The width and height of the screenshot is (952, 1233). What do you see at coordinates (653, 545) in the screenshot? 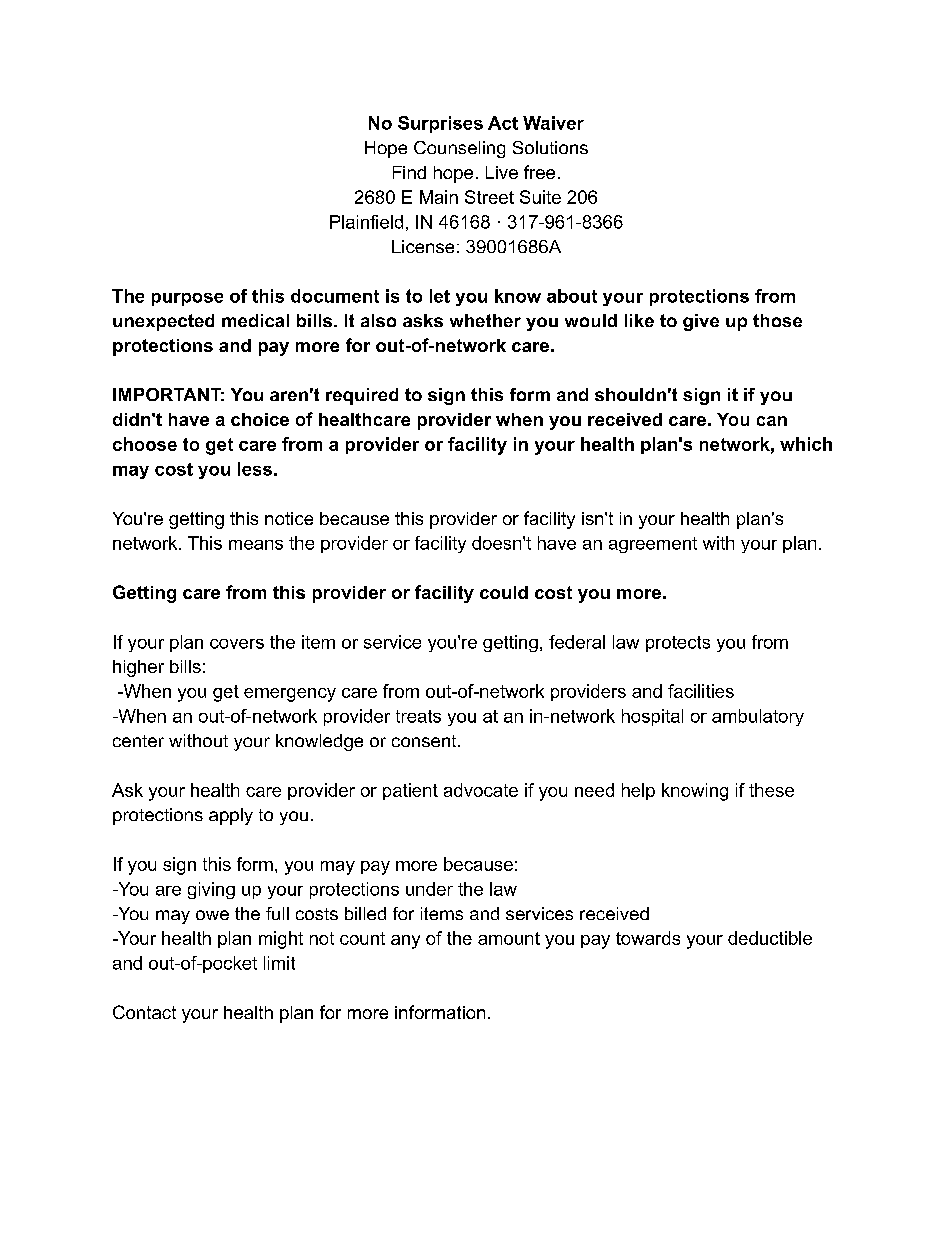
I see `agreement` at bounding box center [653, 545].
